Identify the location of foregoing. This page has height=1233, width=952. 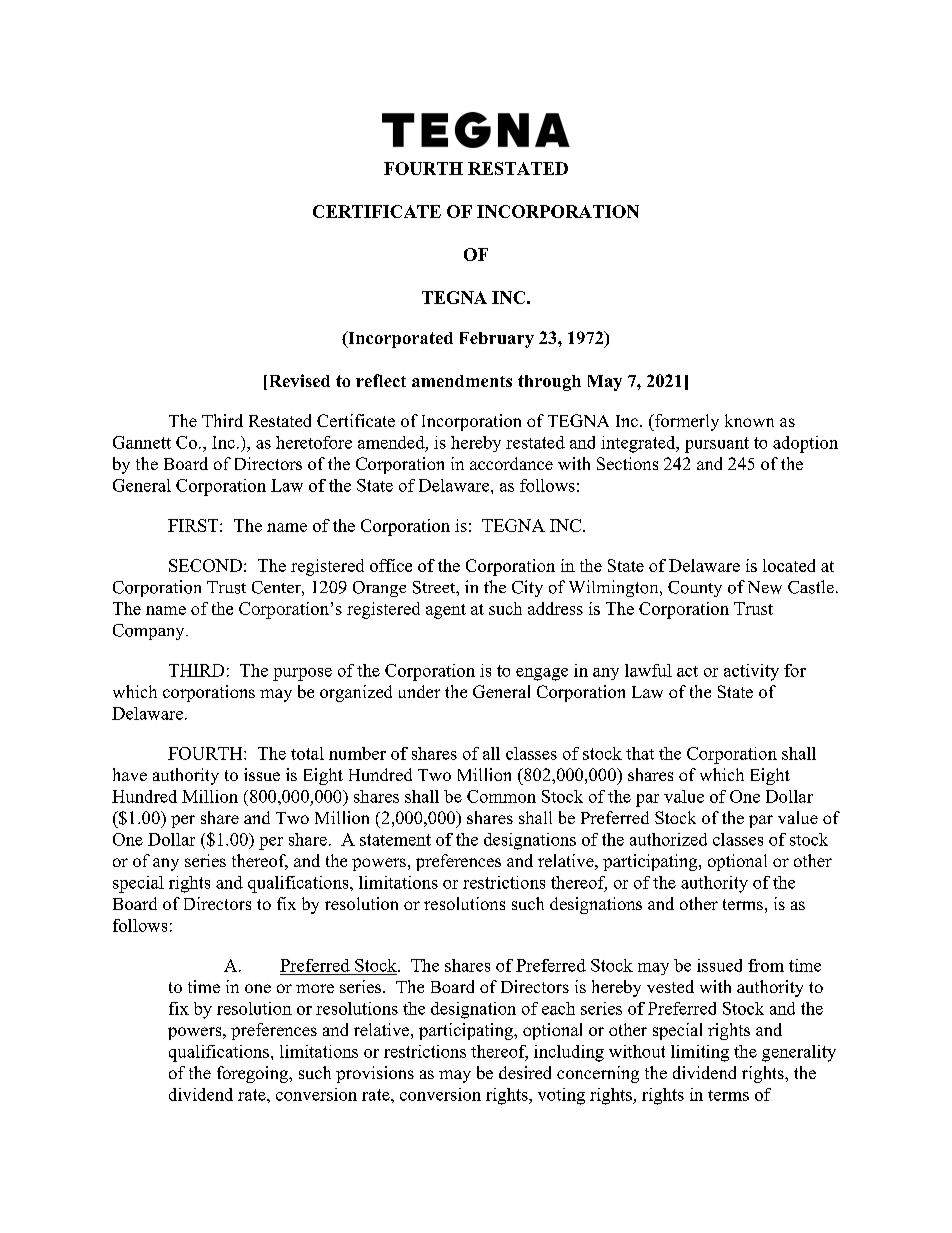
(253, 1074).
